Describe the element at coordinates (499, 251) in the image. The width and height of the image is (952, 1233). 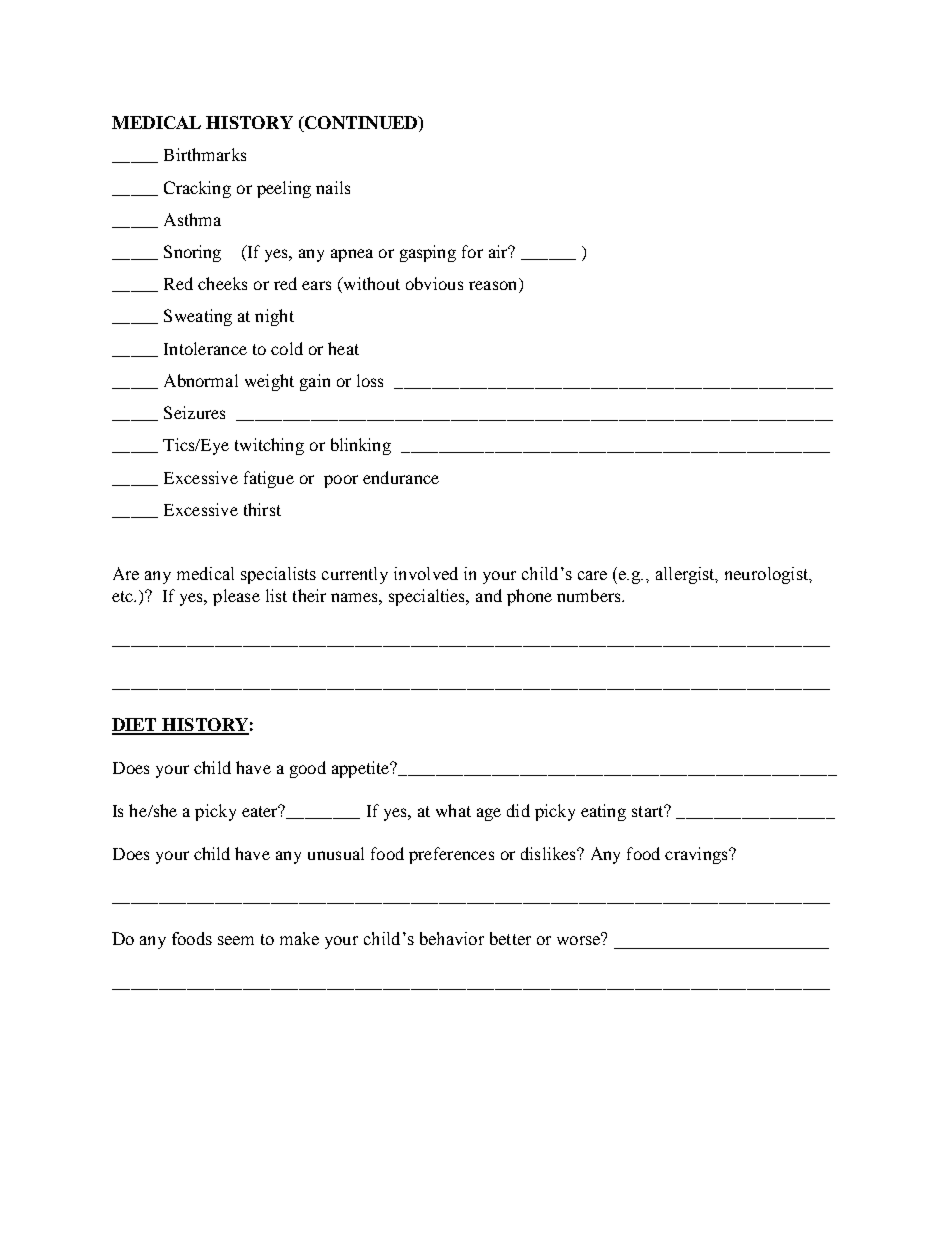
I see `air` at that location.
